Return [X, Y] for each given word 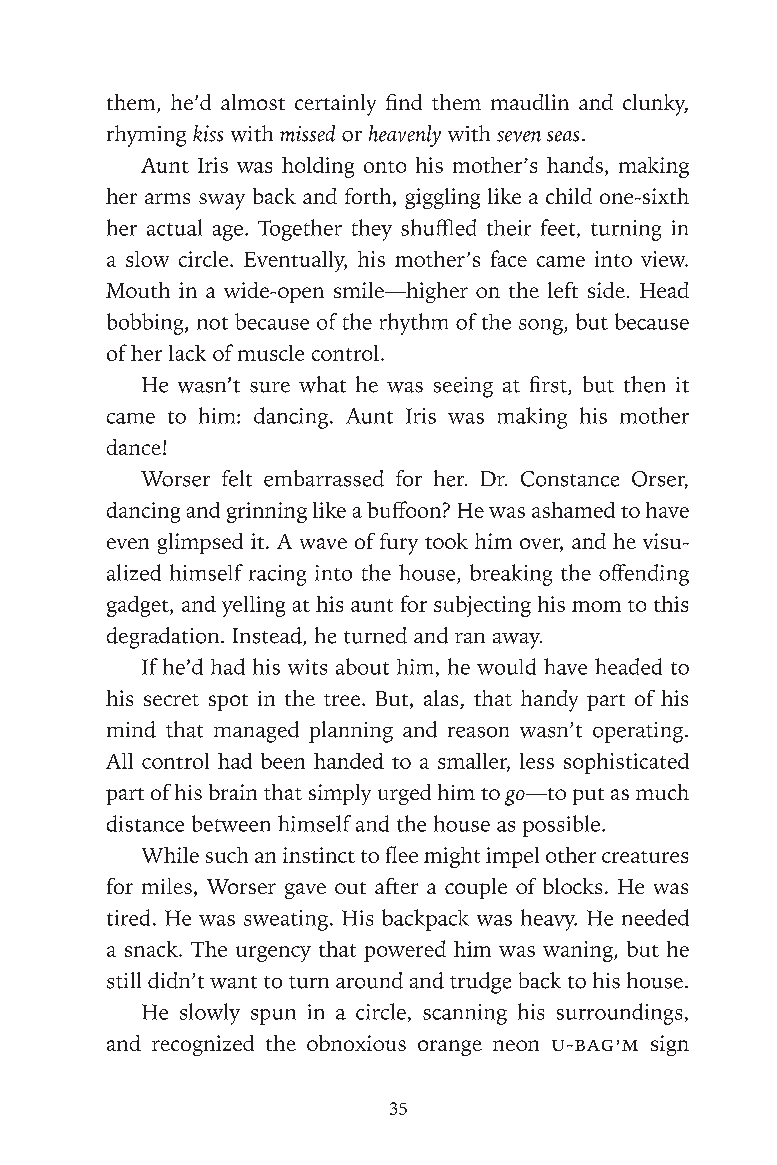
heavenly [405, 136]
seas [563, 136]
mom [596, 606]
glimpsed [200, 543]
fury [399, 544]
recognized [203, 1045]
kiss [208, 133]
